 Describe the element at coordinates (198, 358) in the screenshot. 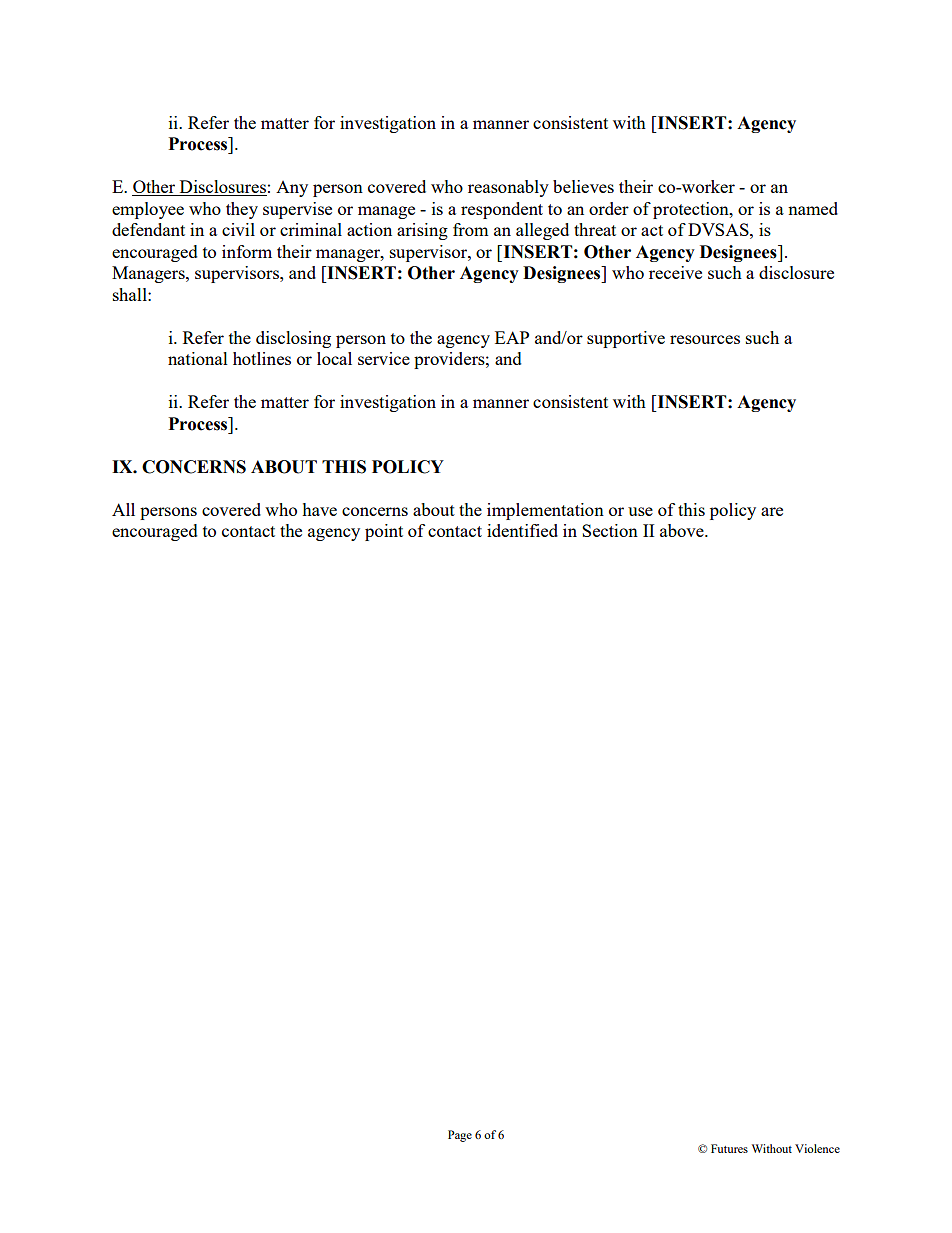

I see `national` at that location.
